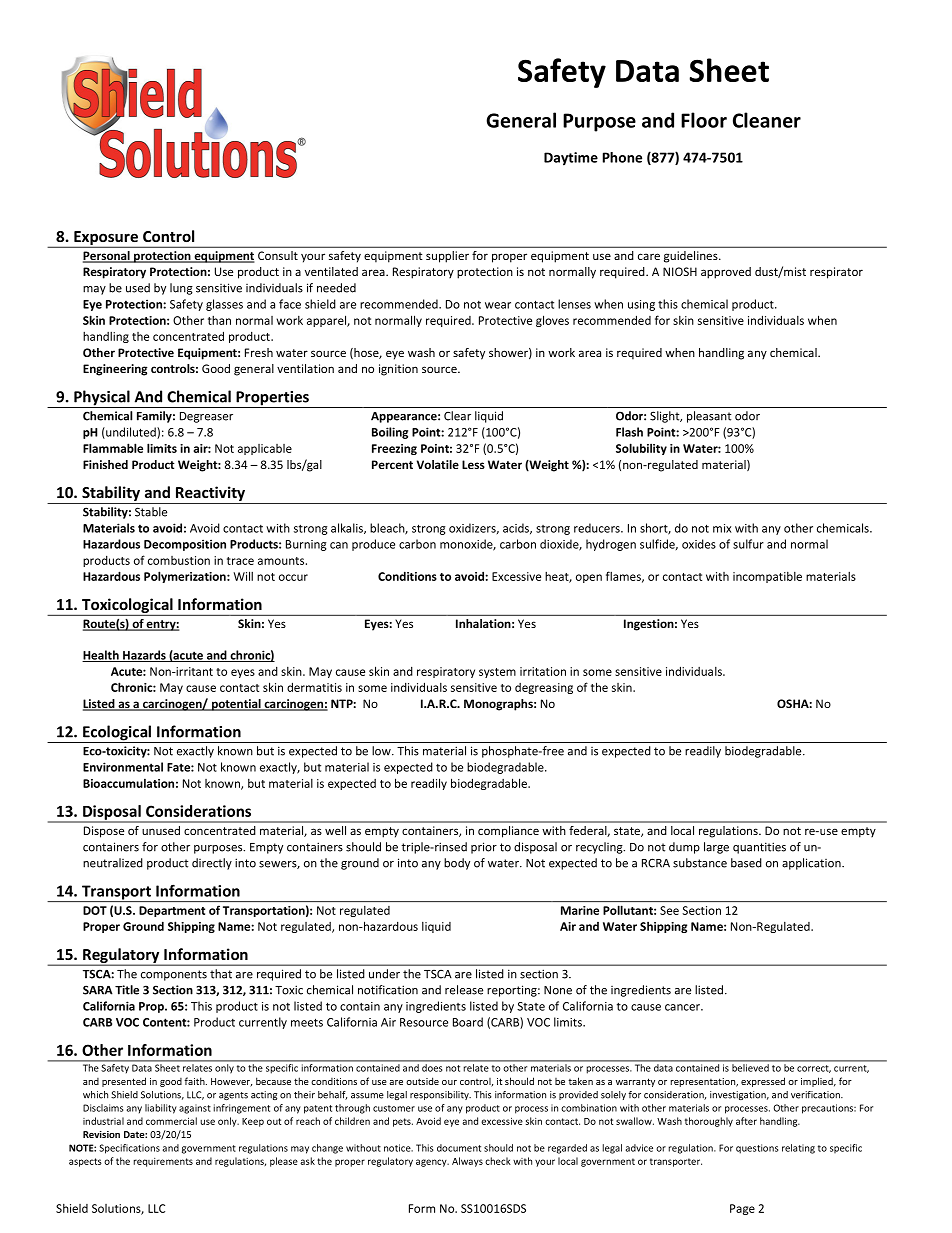 The width and height of the screenshot is (952, 1233). What do you see at coordinates (438, 464) in the screenshot?
I see `Volatile` at bounding box center [438, 464].
